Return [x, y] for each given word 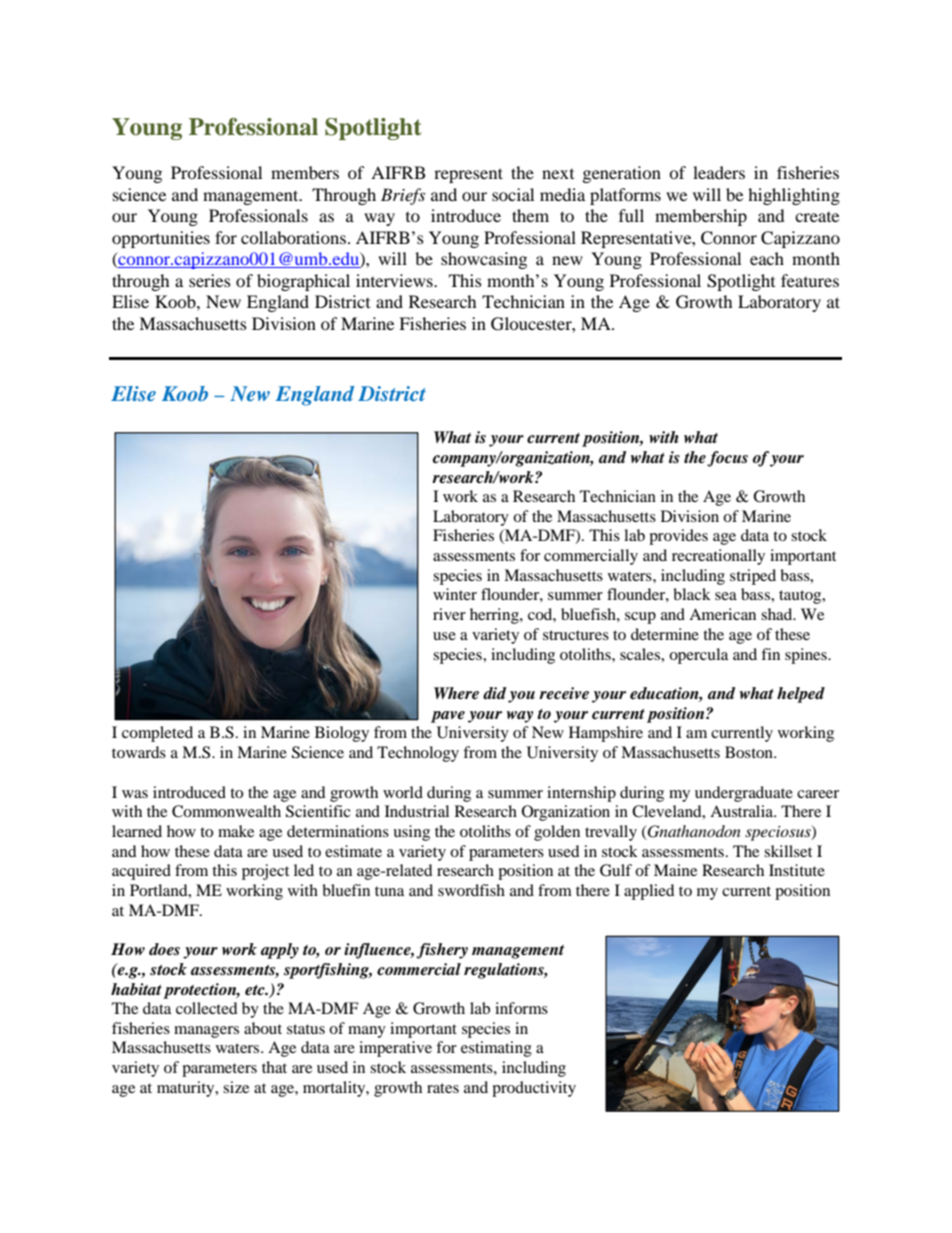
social [513, 194]
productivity [534, 1089]
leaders [719, 172]
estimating [496, 1049]
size [236, 1087]
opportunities [161, 239]
